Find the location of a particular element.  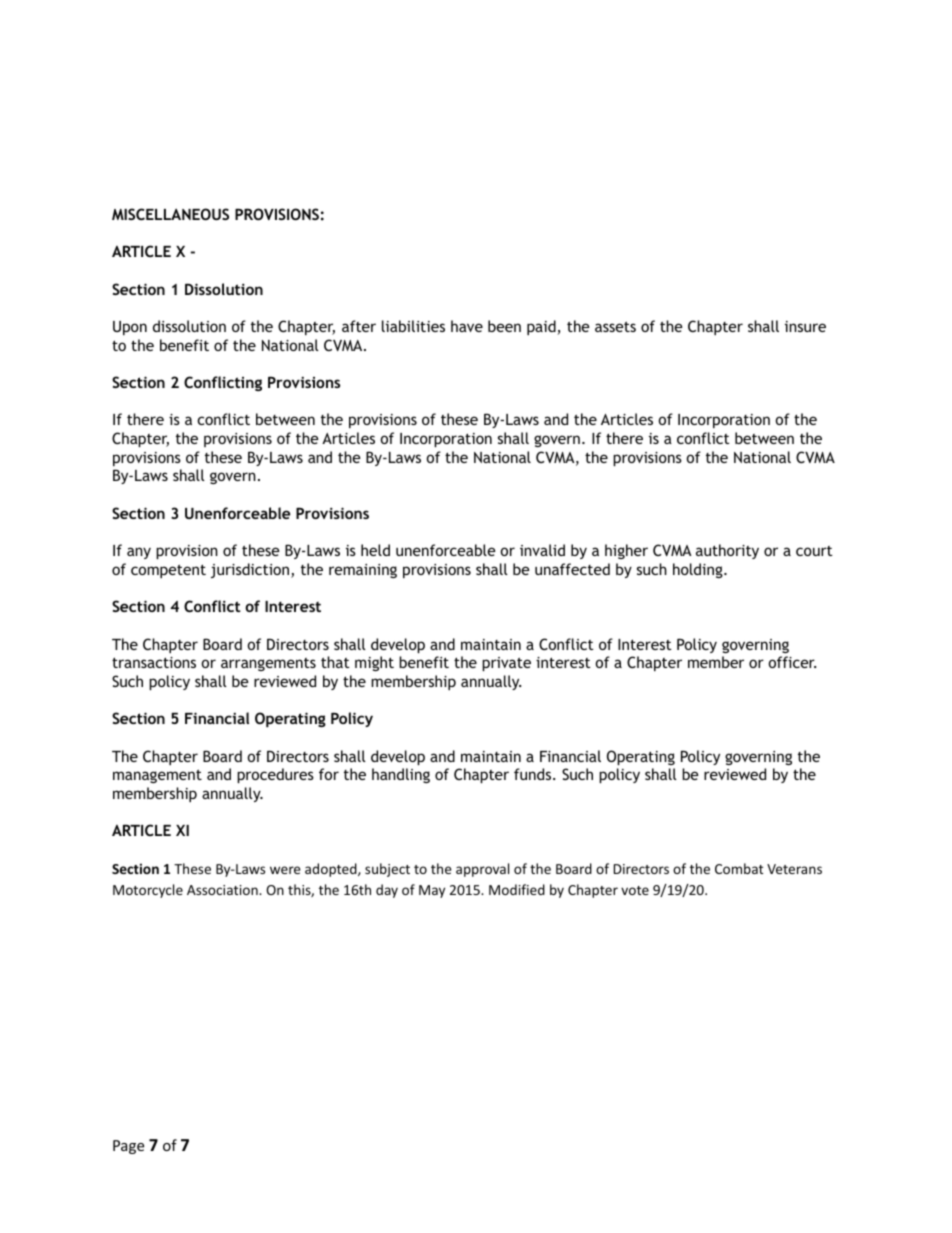

insure is located at coordinates (805, 326).
